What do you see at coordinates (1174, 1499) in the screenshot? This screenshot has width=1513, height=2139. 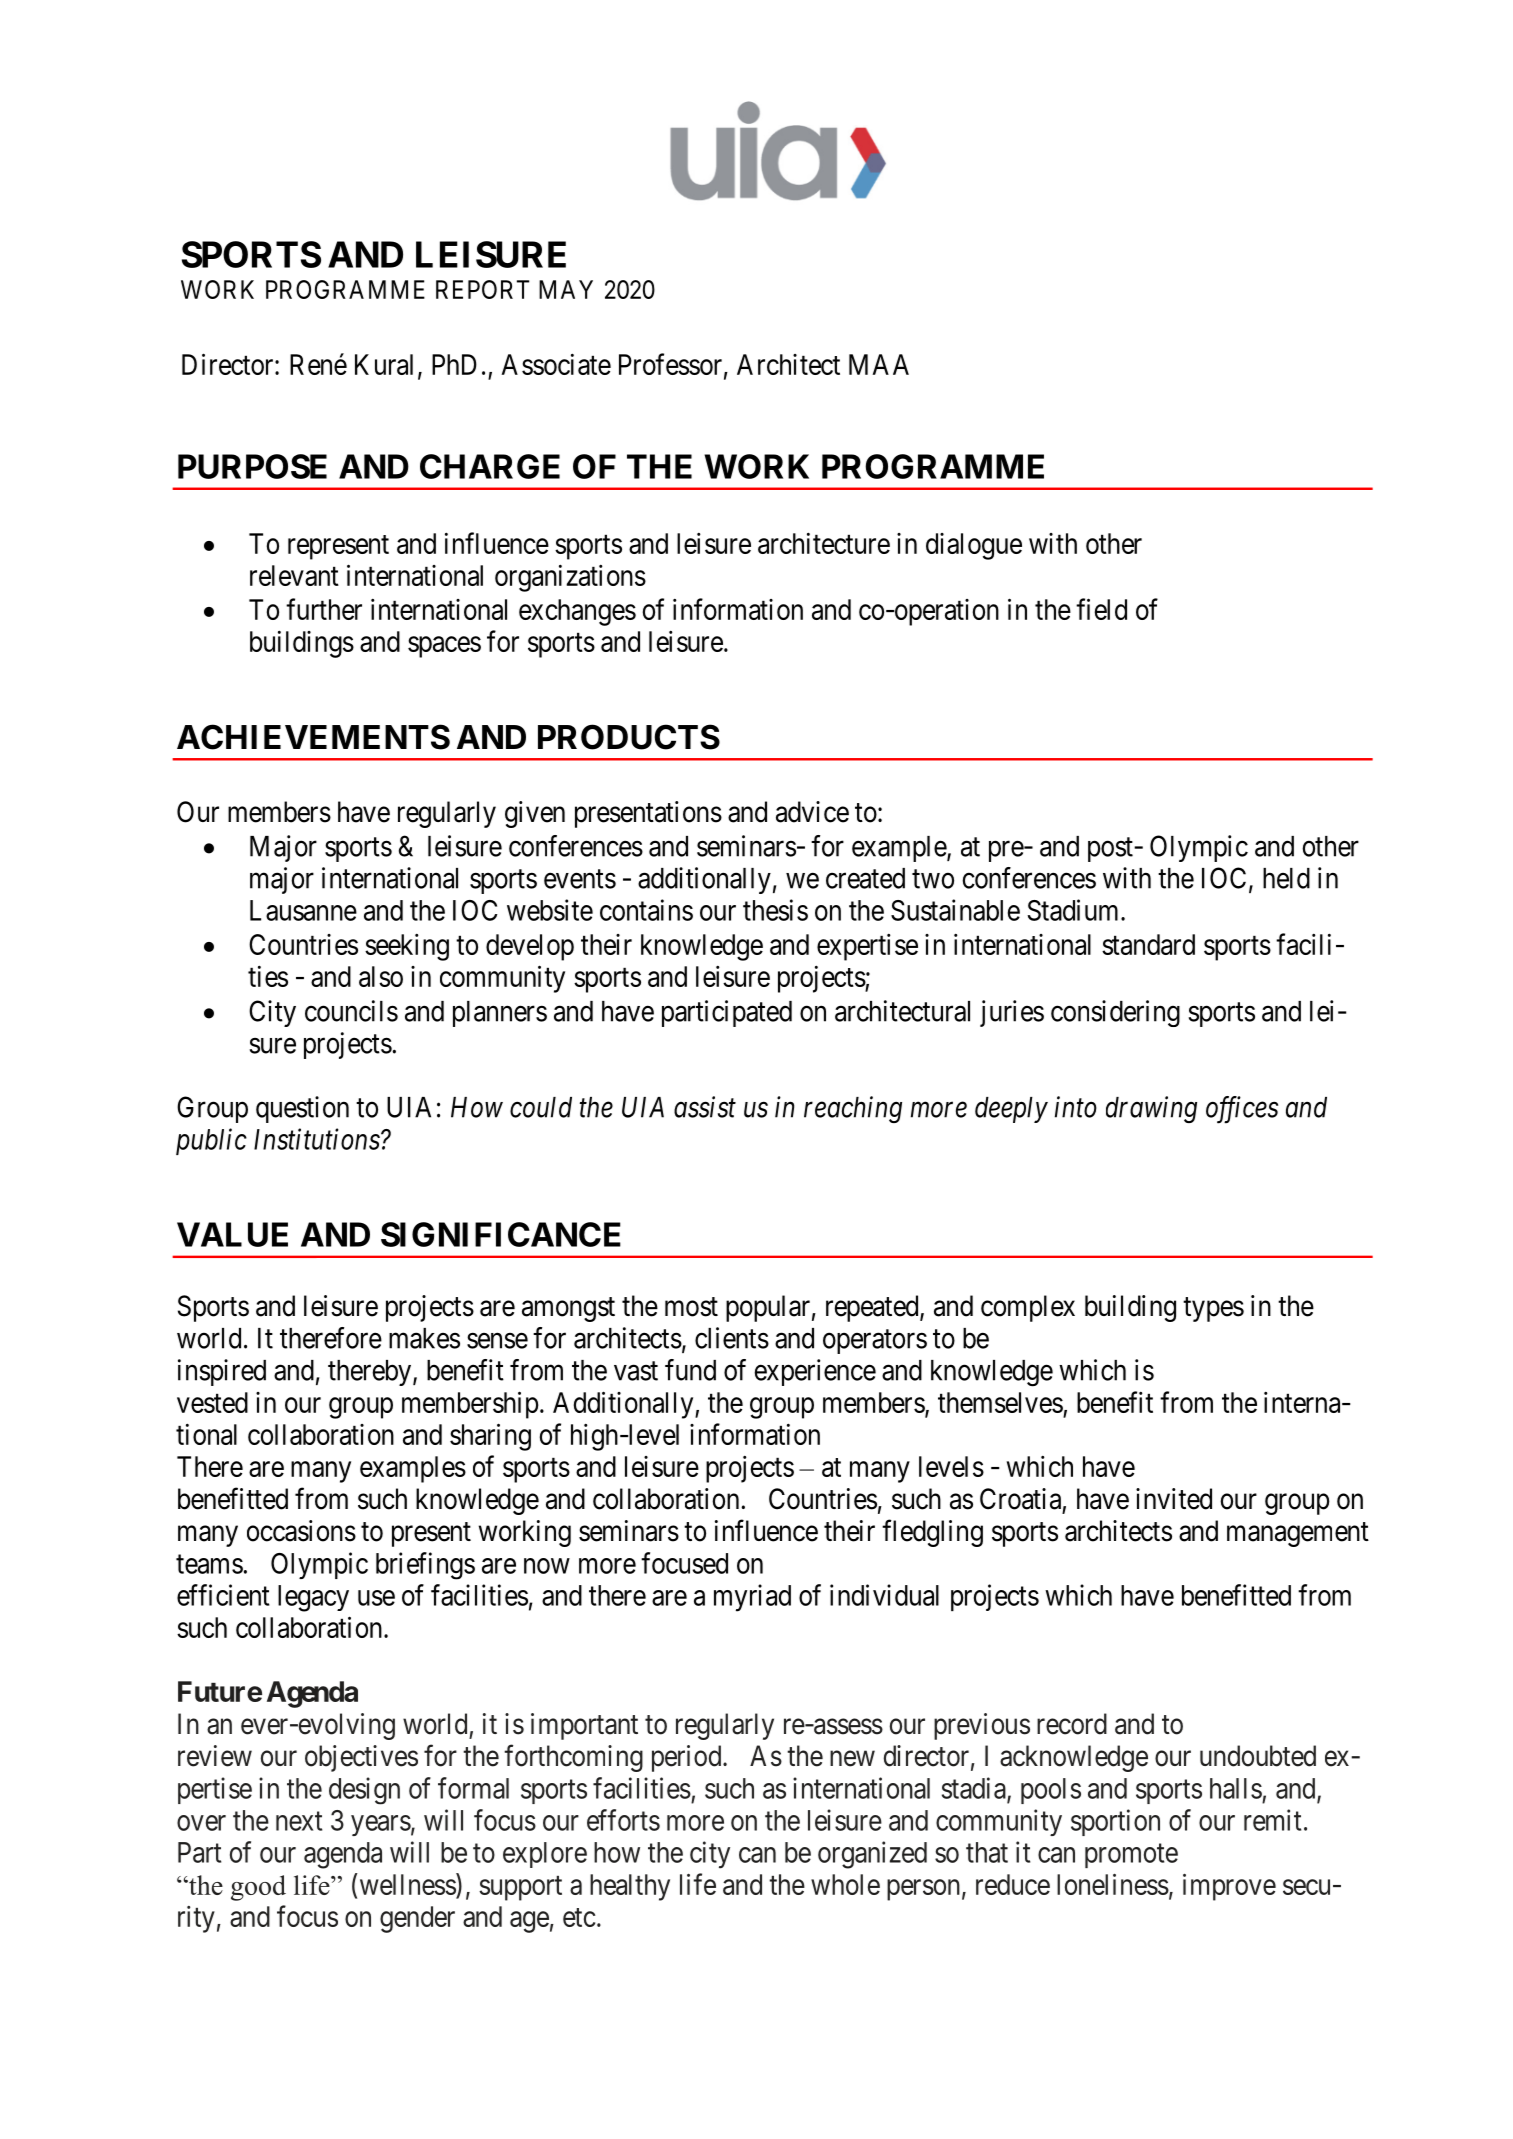 I see `invited` at bounding box center [1174, 1499].
